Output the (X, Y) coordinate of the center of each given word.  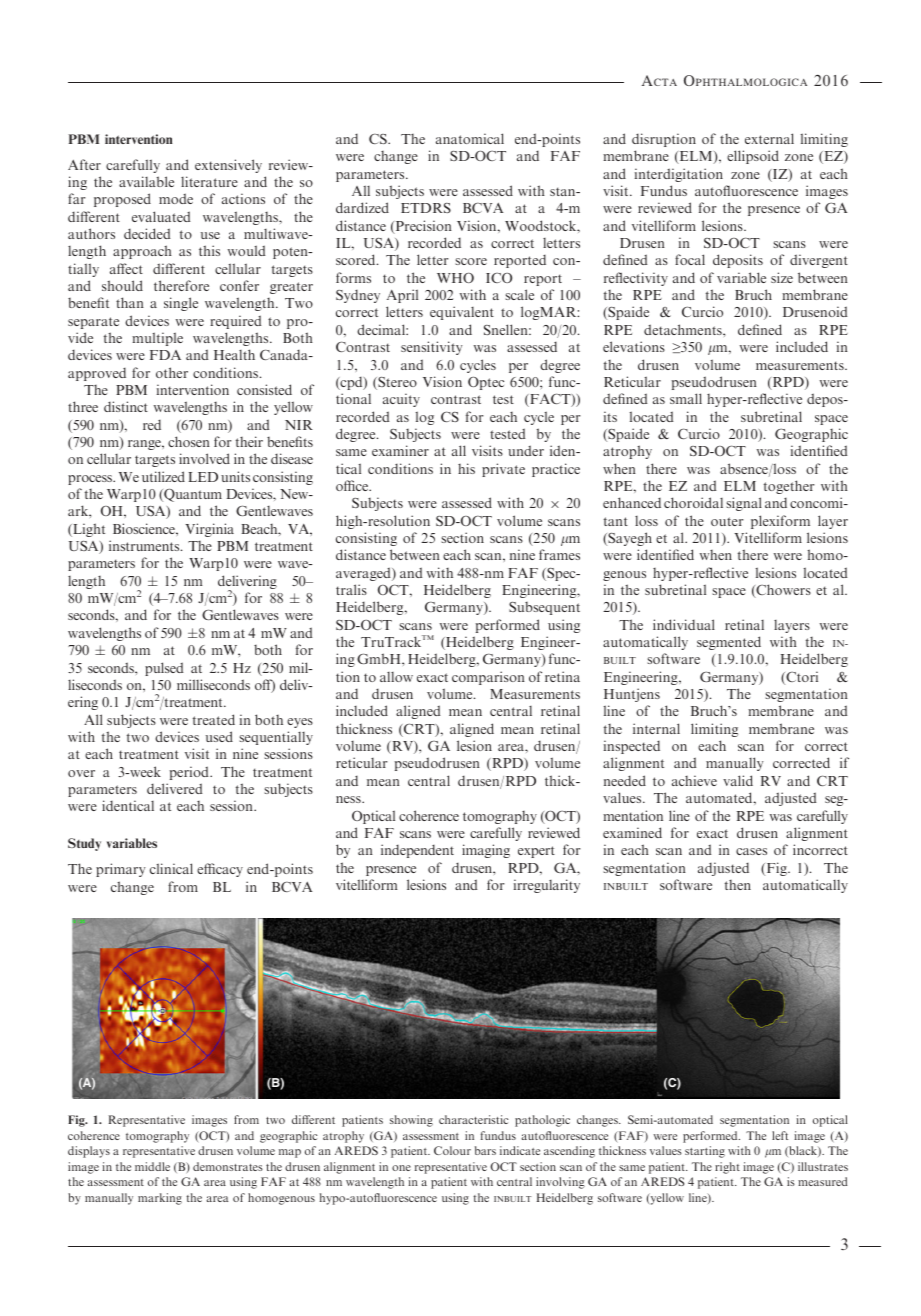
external (769, 138)
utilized (163, 476)
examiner (400, 450)
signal (744, 504)
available (146, 181)
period (190, 773)
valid (738, 780)
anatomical (470, 138)
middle (152, 1166)
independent (417, 851)
